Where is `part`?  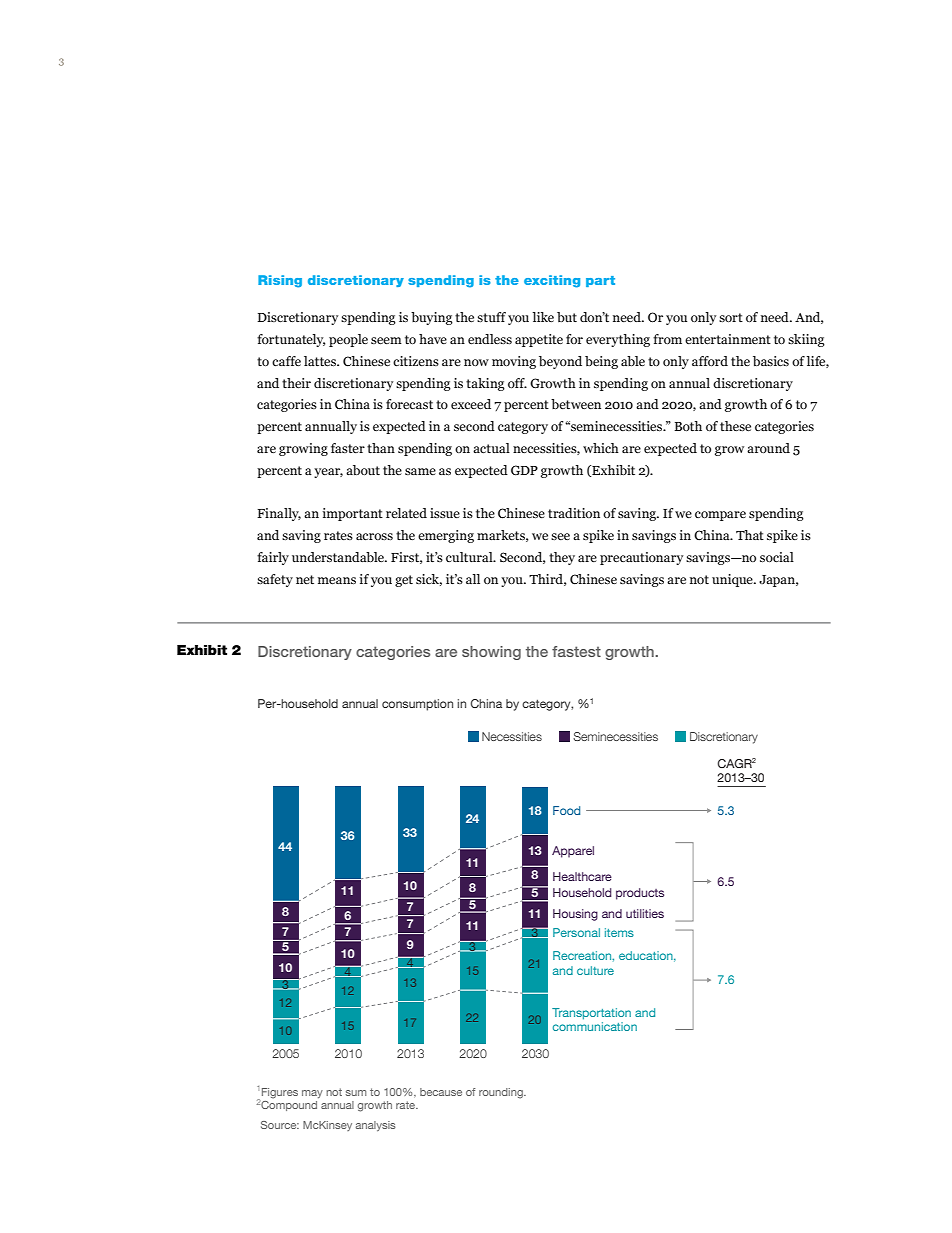
part is located at coordinates (600, 281).
